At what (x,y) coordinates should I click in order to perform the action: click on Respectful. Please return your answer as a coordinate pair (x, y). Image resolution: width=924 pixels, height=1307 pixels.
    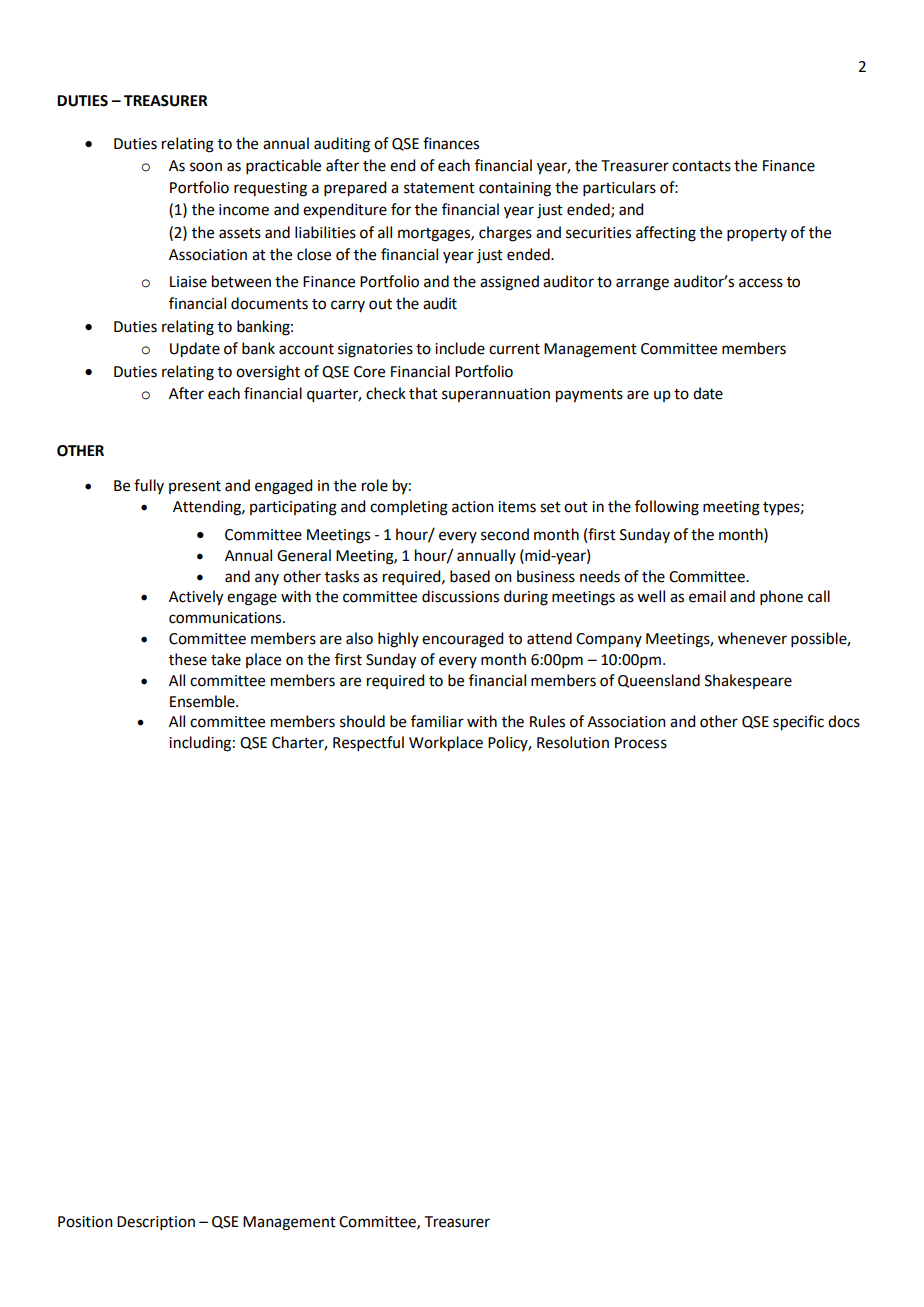
    Looking at the image, I should click on (368, 743).
